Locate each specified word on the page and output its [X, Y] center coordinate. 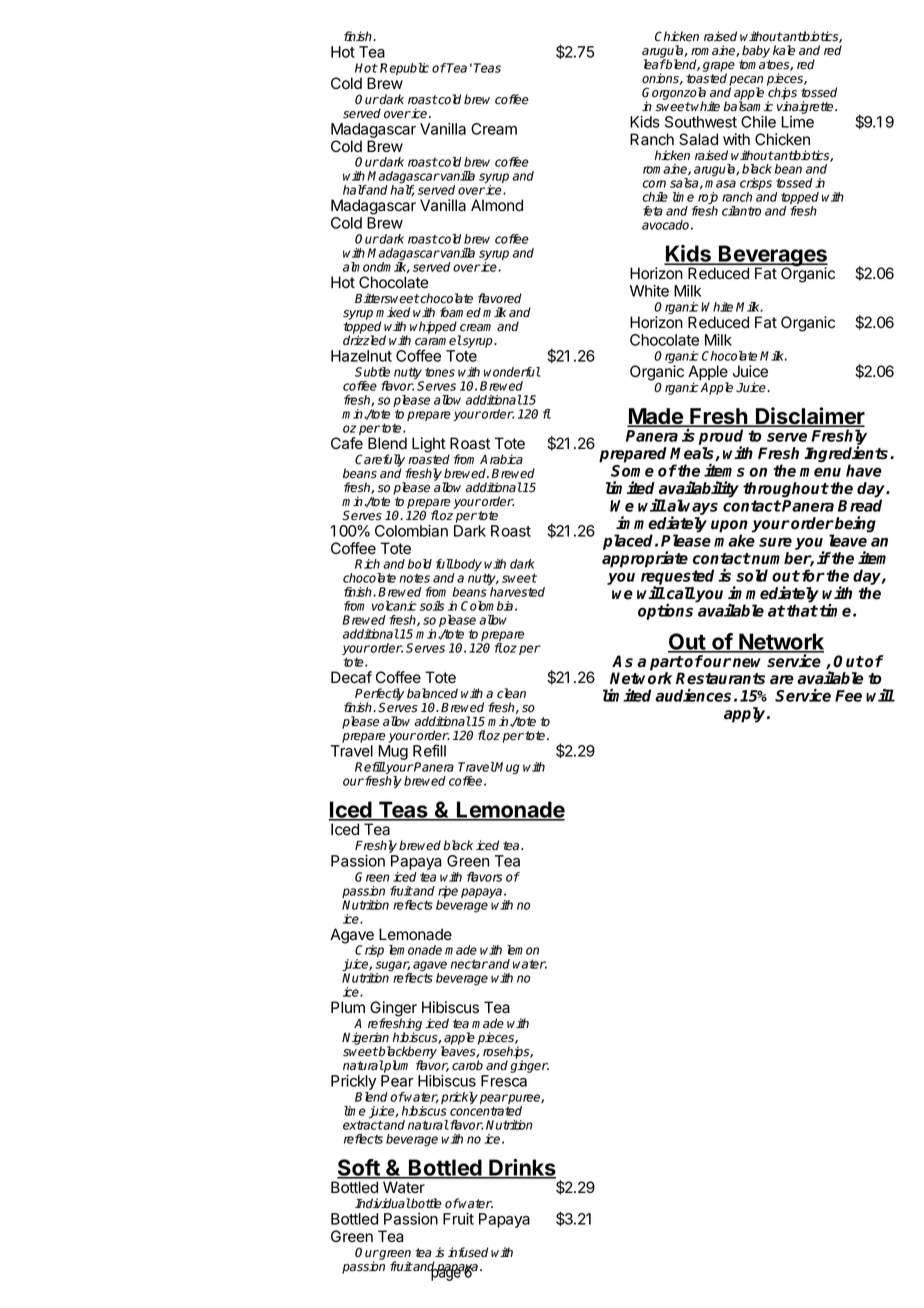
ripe [448, 893]
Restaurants [720, 678]
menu [820, 472]
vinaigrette [806, 107]
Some [632, 471]
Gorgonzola [674, 94]
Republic [404, 69]
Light [429, 445]
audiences [693, 695]
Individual [383, 1203]
